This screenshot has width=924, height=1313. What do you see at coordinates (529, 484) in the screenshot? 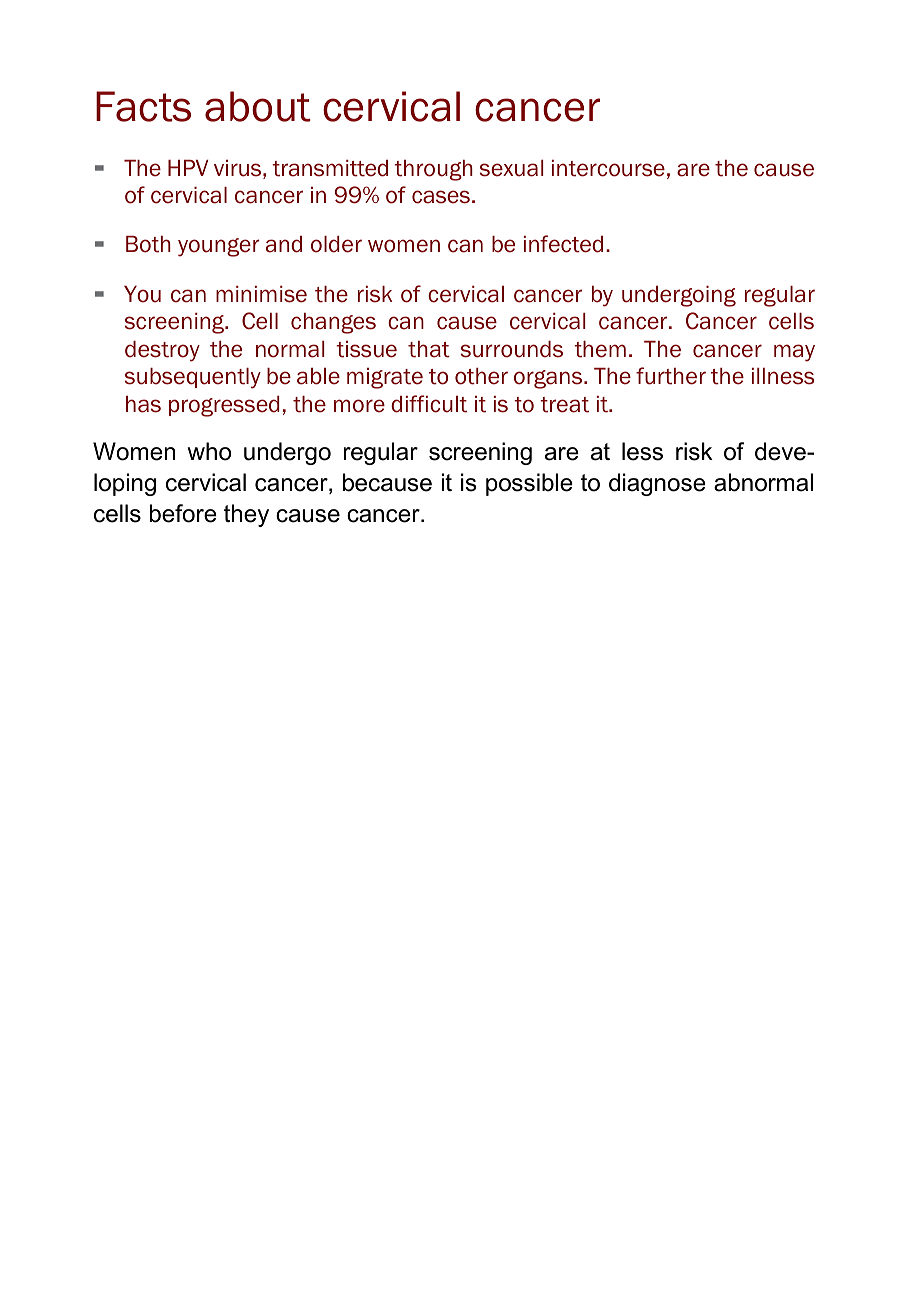
I see `possible` at bounding box center [529, 484].
